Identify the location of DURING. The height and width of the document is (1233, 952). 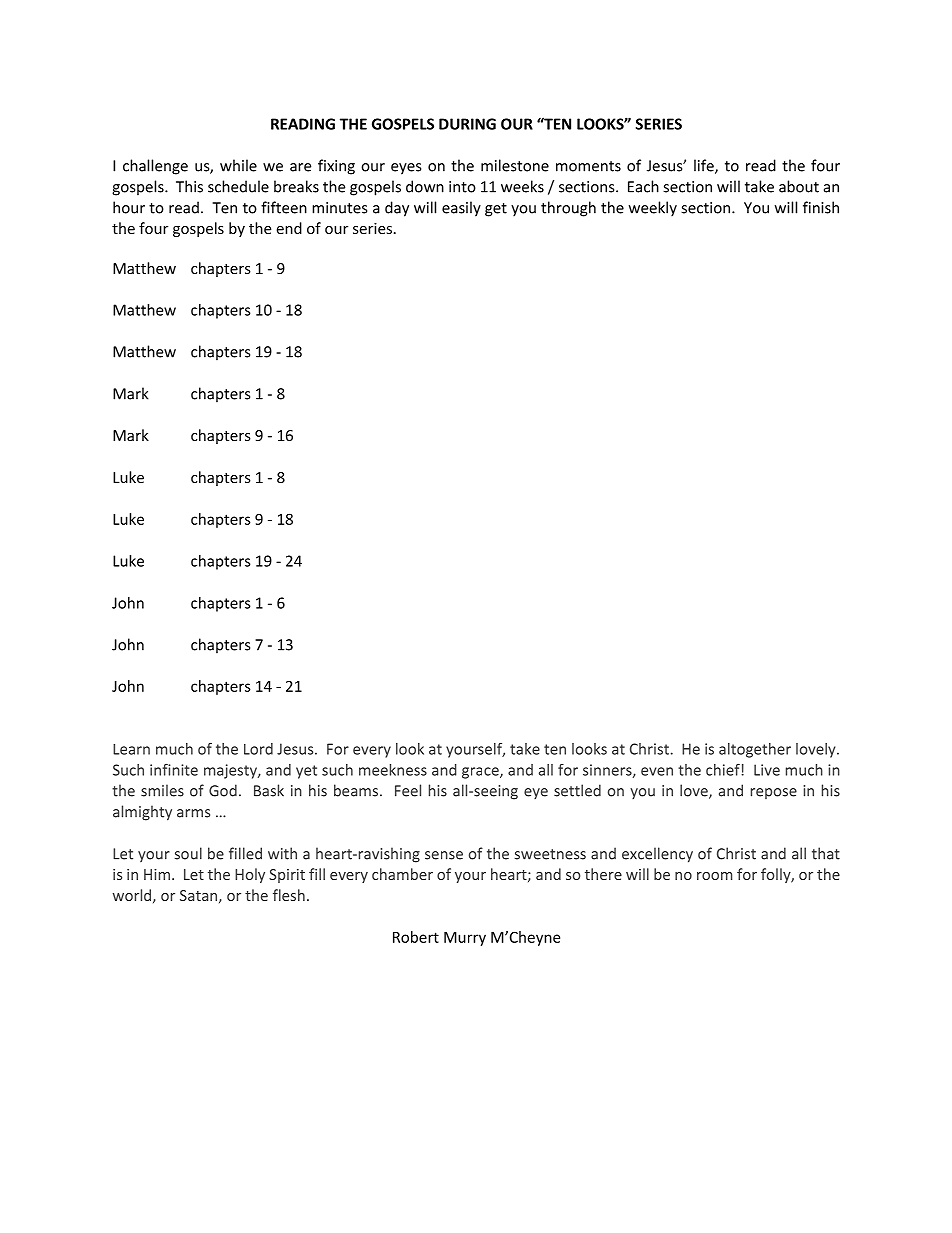
(467, 124).
